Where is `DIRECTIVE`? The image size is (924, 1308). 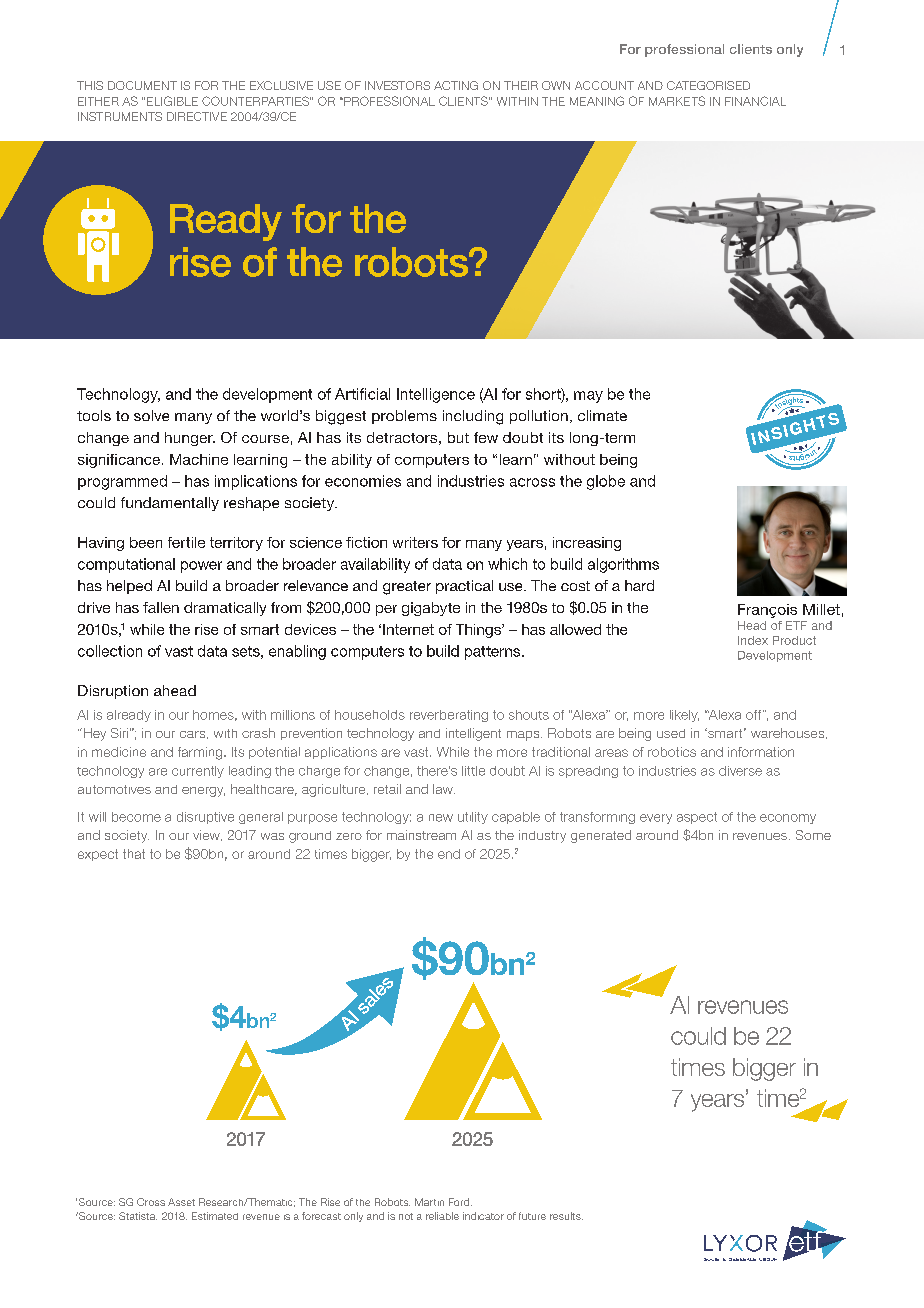
DIRECTIVE is located at coordinates (197, 116).
